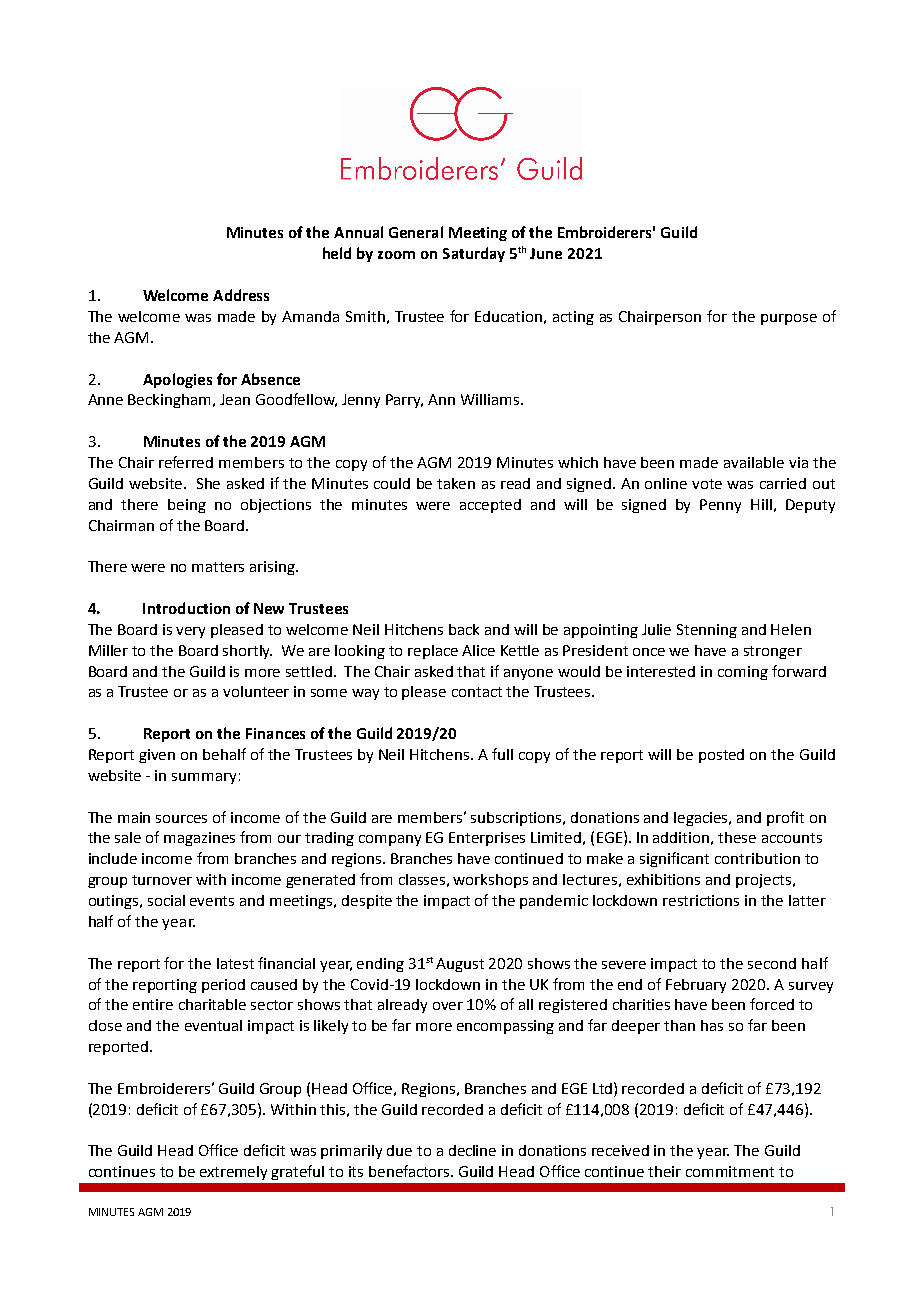 The width and height of the page is (924, 1308). I want to click on primarily, so click(351, 1152).
